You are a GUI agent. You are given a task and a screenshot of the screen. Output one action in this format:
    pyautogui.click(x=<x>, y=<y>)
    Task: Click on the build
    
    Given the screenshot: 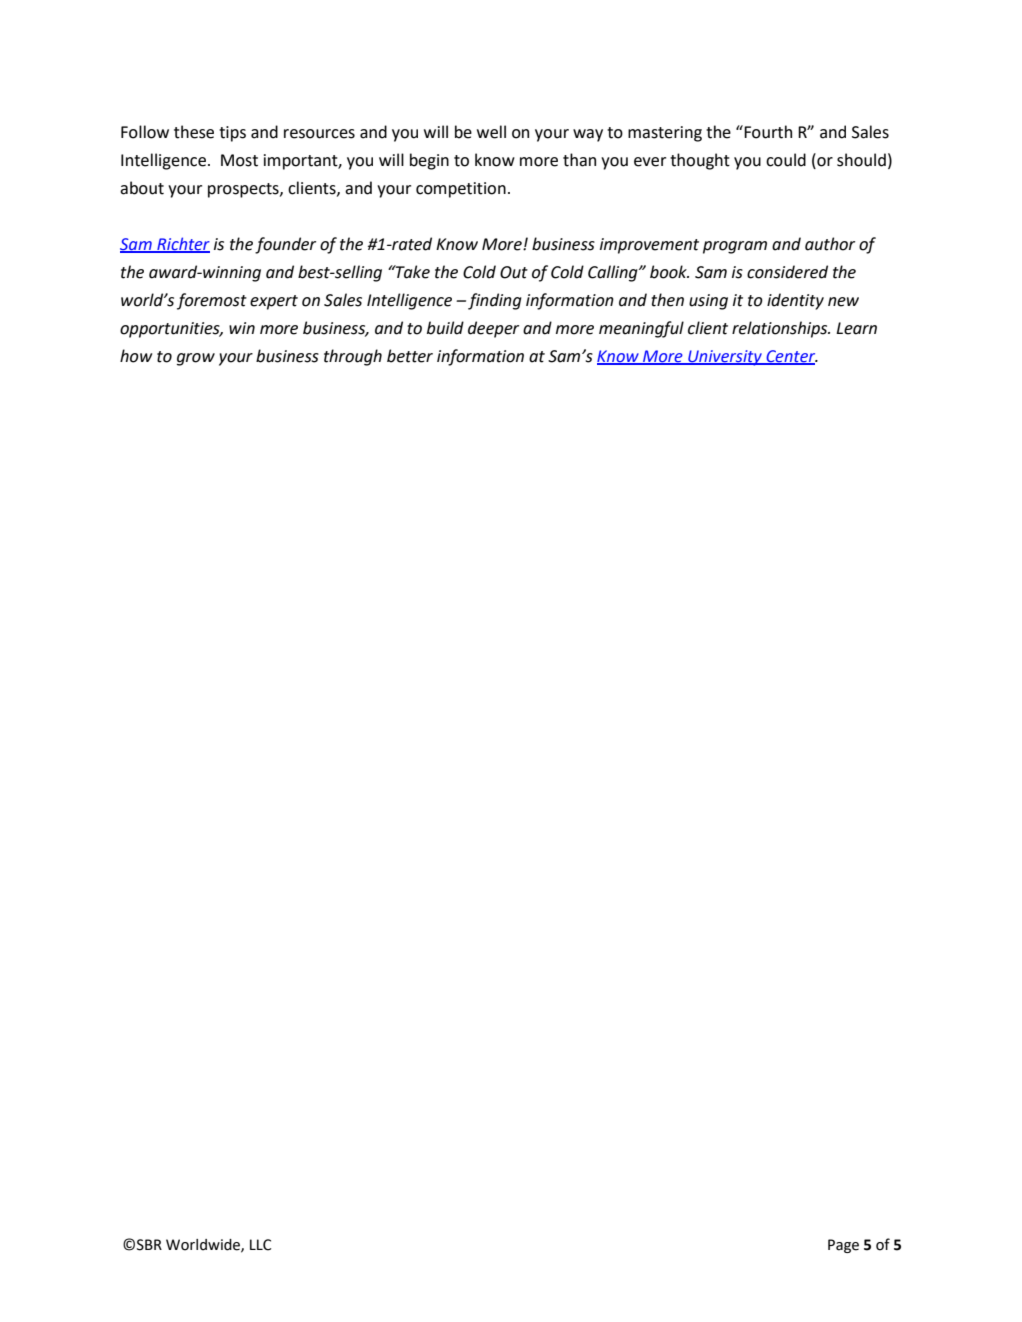 What is the action you would take?
    pyautogui.click(x=445, y=328)
